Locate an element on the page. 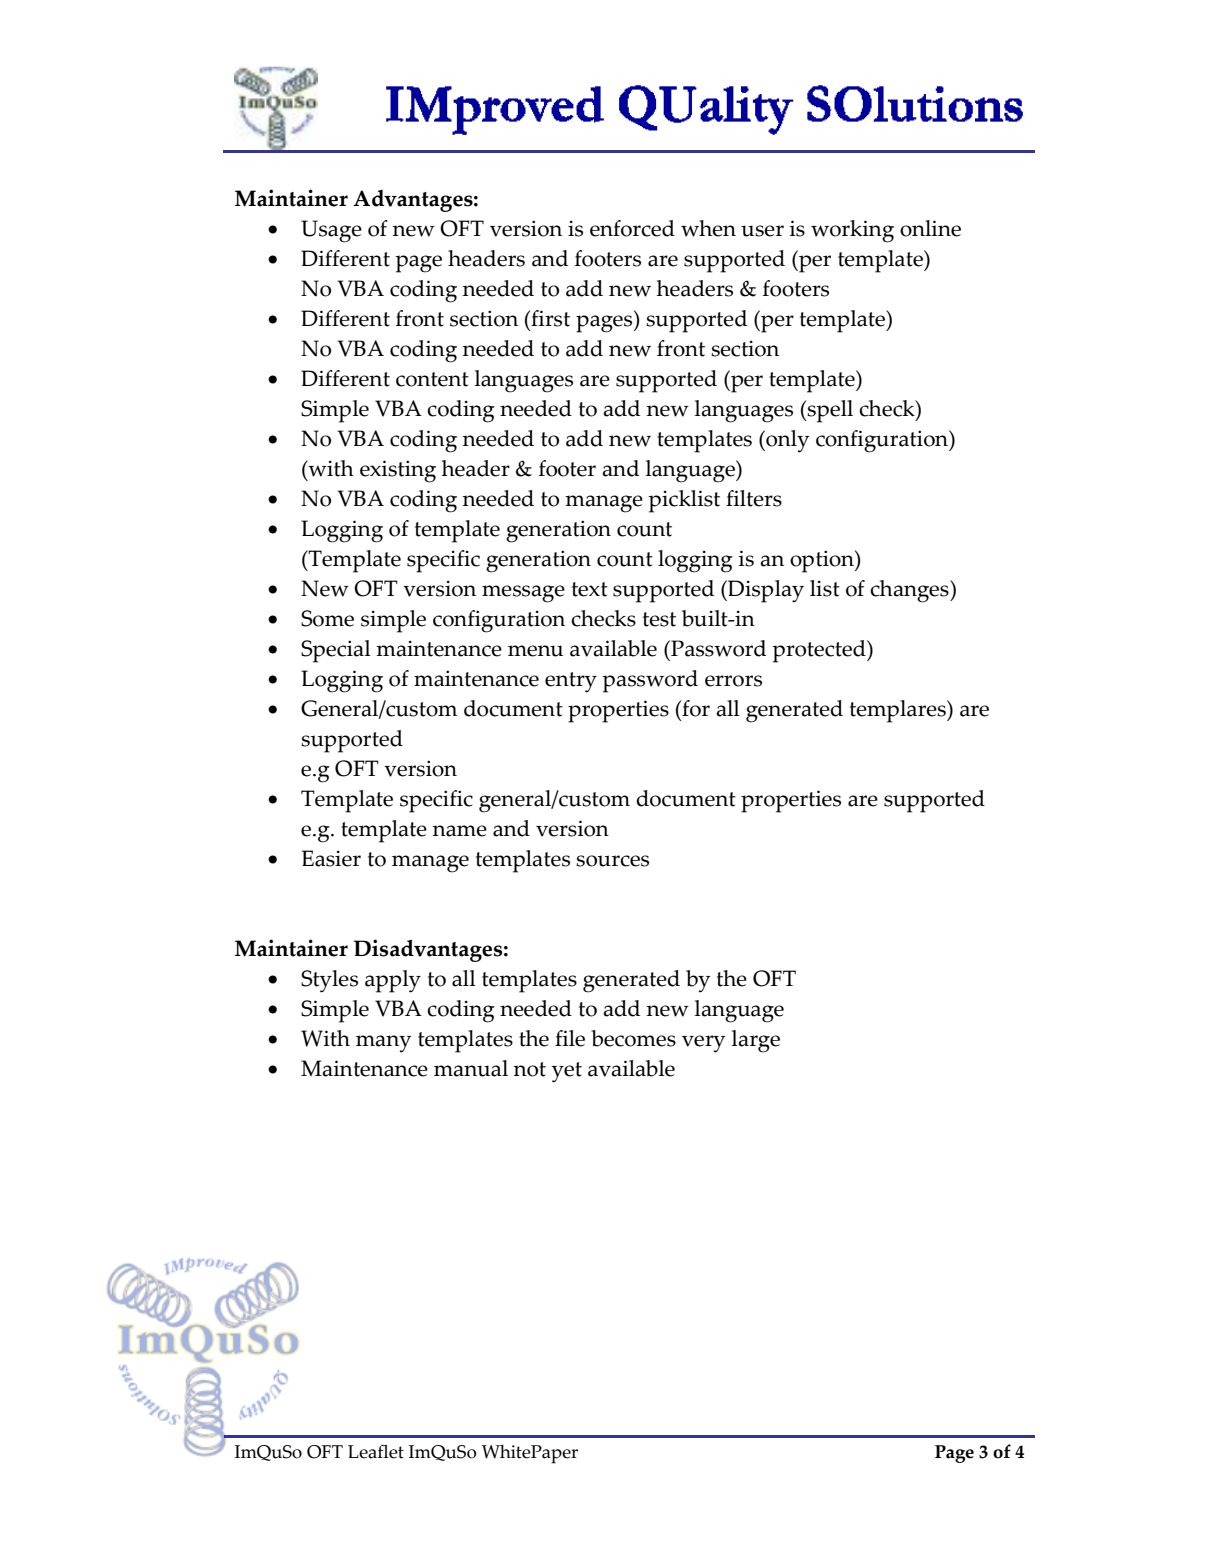 The width and height of the image is (1206, 1561). option is located at coordinates (823, 561).
